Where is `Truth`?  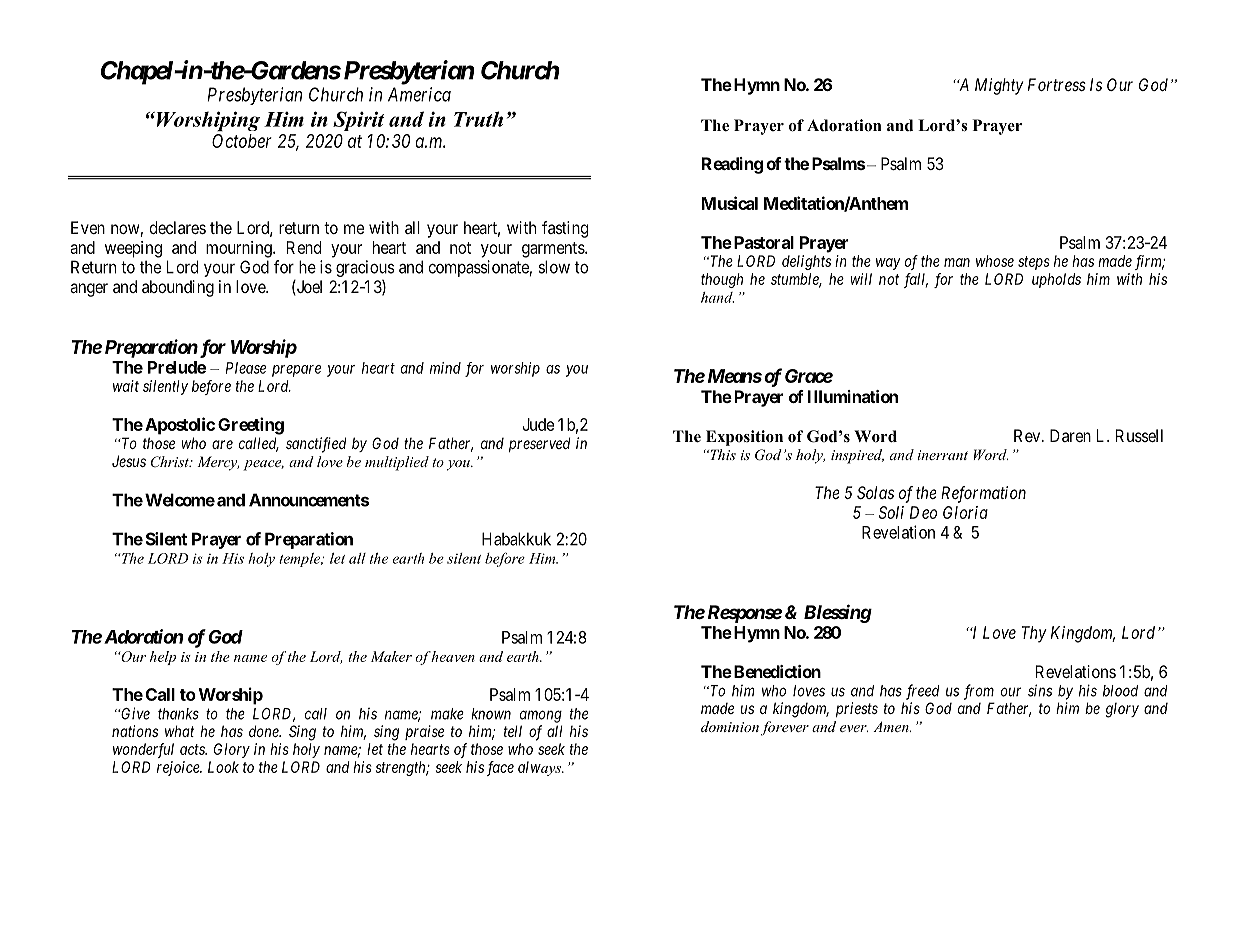 Truth is located at coordinates (478, 119).
